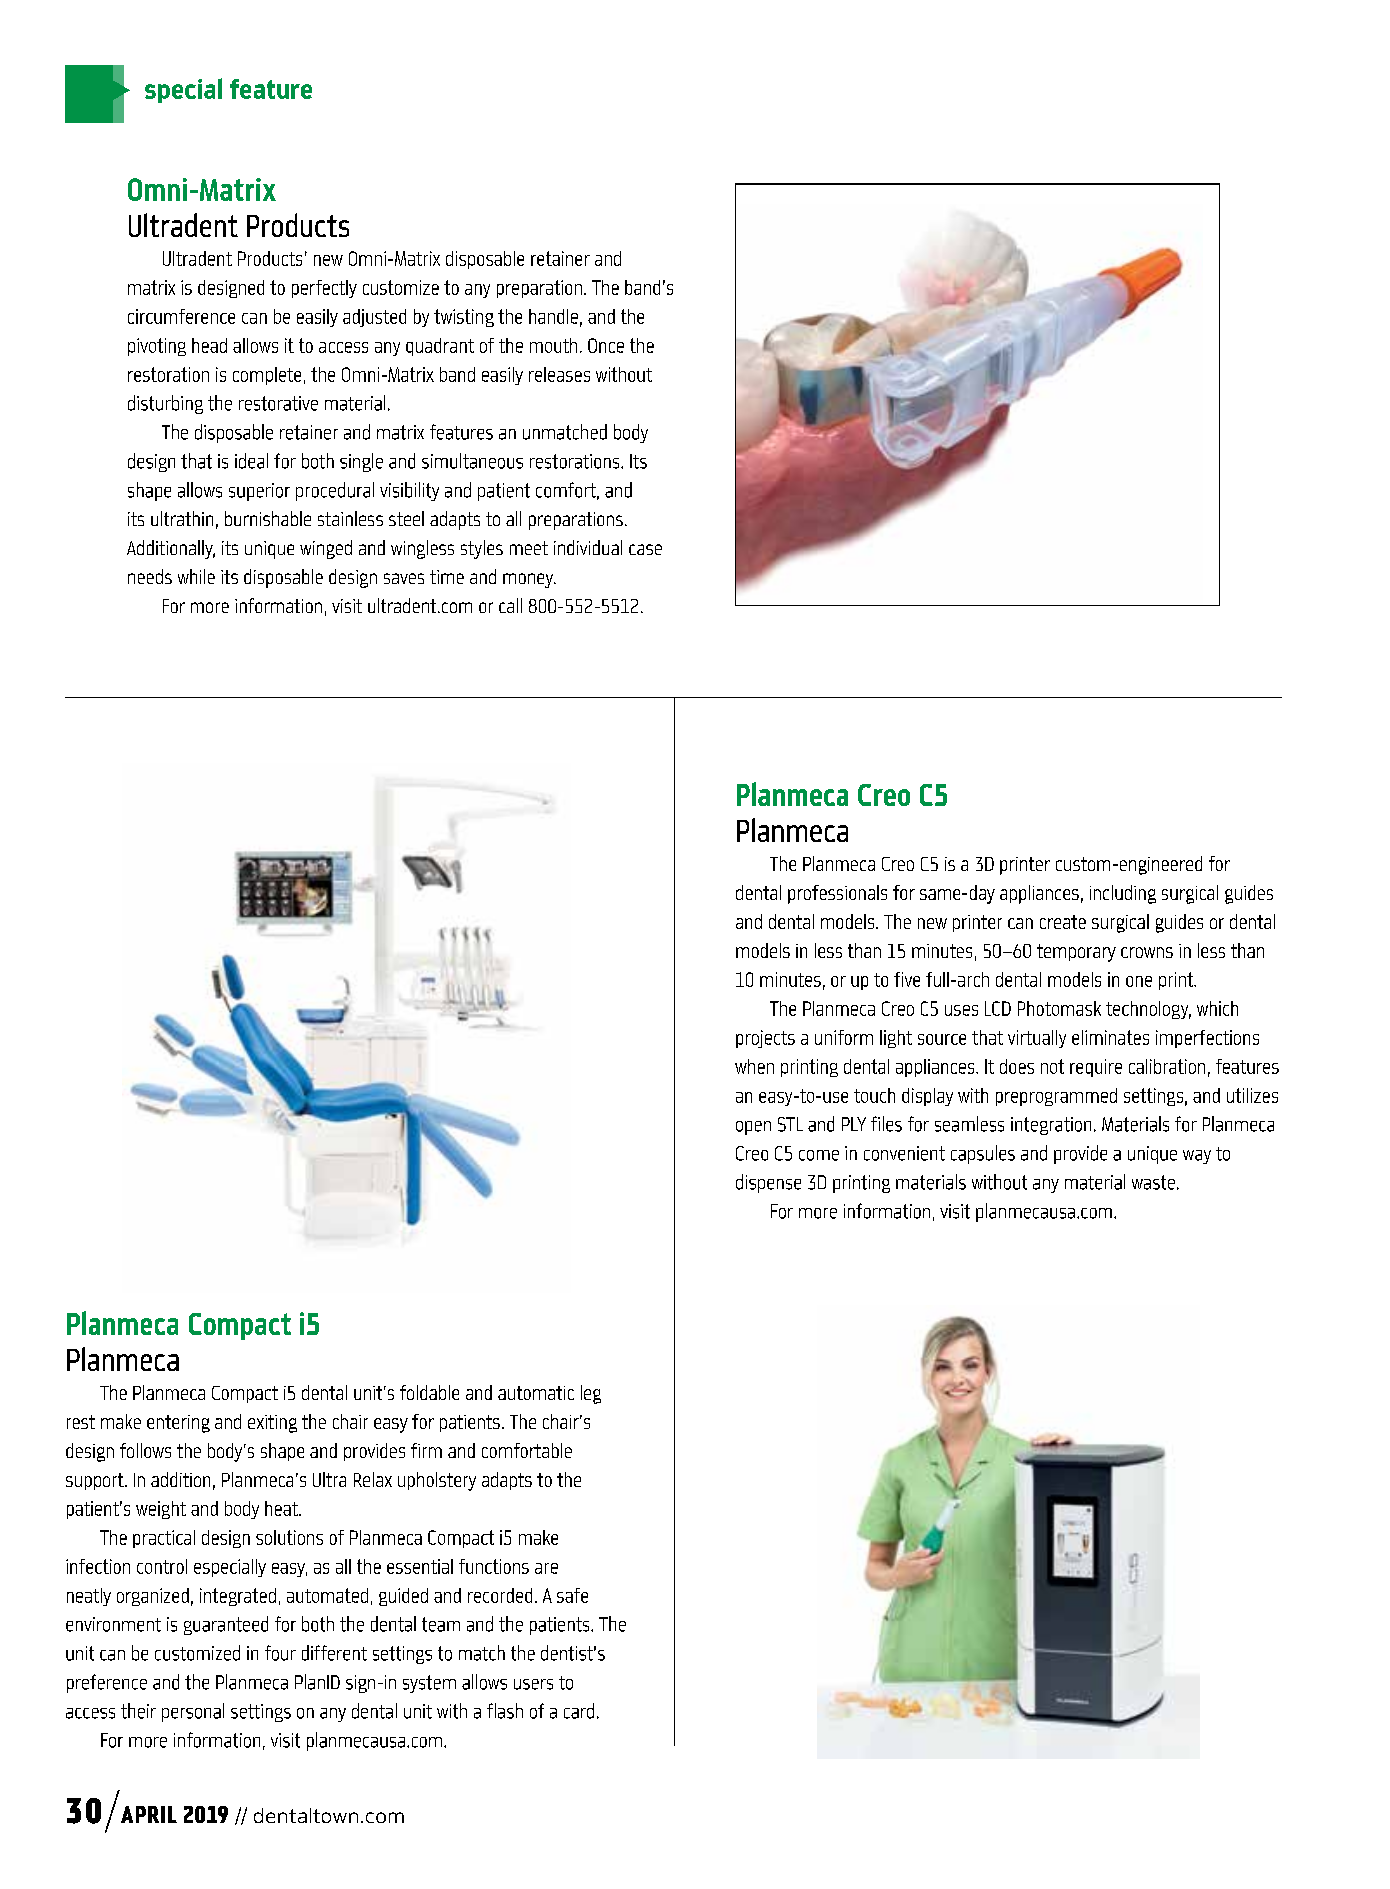 The width and height of the screenshot is (1390, 1889). Describe the element at coordinates (606, 345) in the screenshot. I see `Once` at that location.
